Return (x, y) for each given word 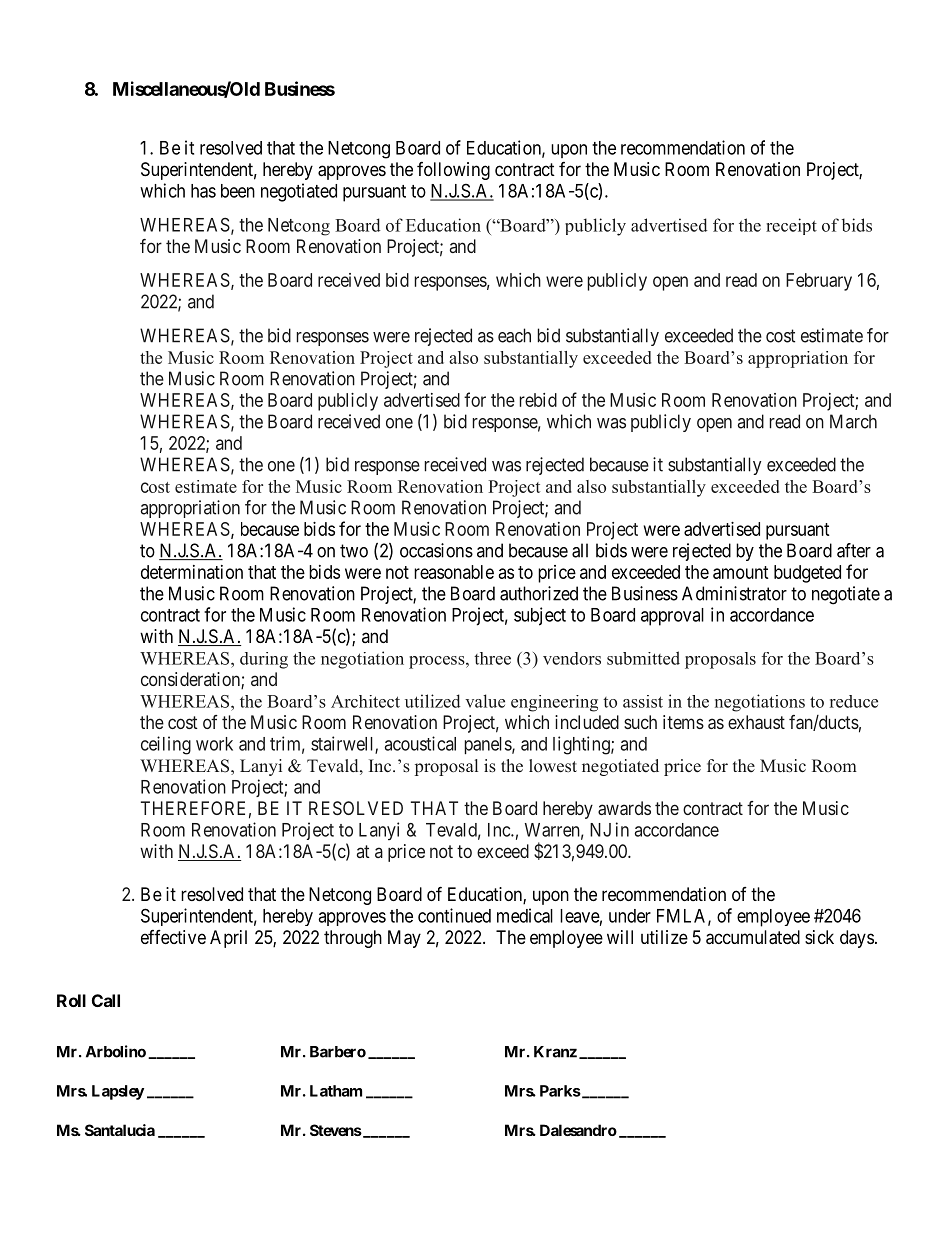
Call (106, 1000)
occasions (436, 550)
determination (192, 572)
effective (173, 937)
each (514, 335)
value (485, 701)
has (203, 191)
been (238, 191)
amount (741, 572)
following (453, 171)
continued (454, 915)
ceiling (166, 745)
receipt (791, 226)
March (853, 421)
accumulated (753, 937)
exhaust (756, 722)
